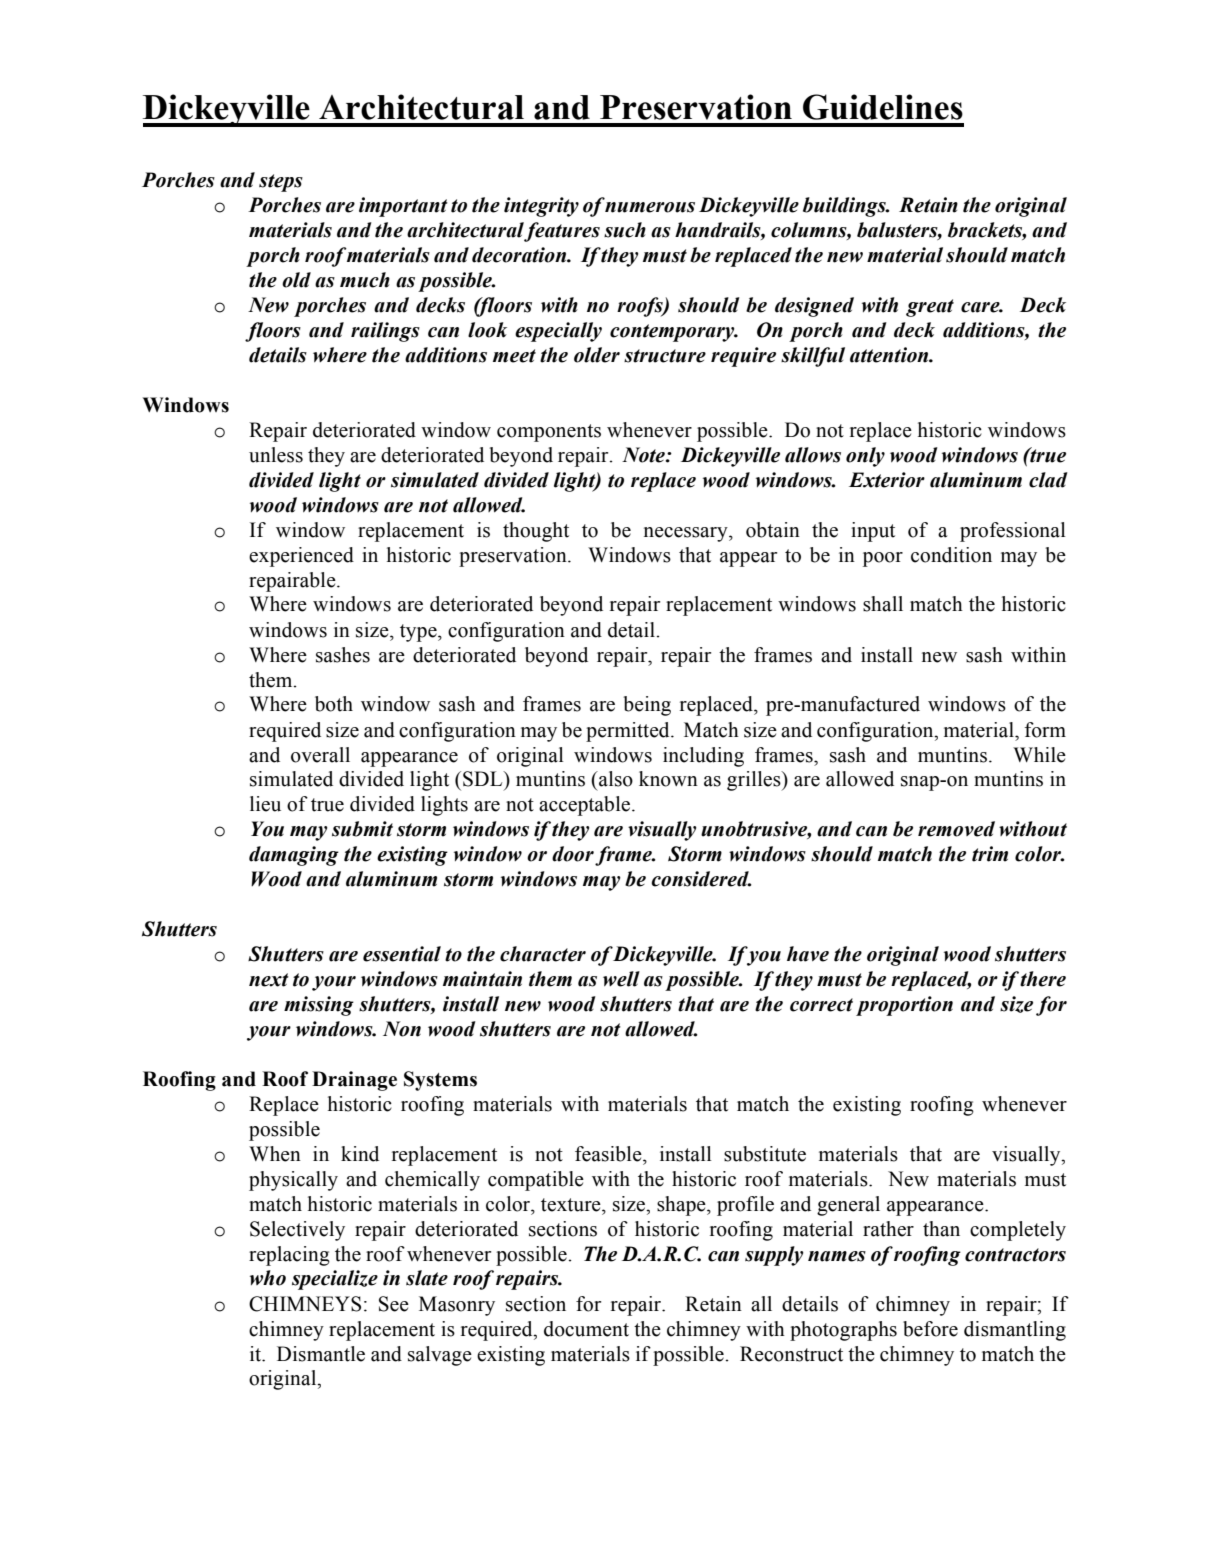  I want to click on before, so click(930, 1329).
